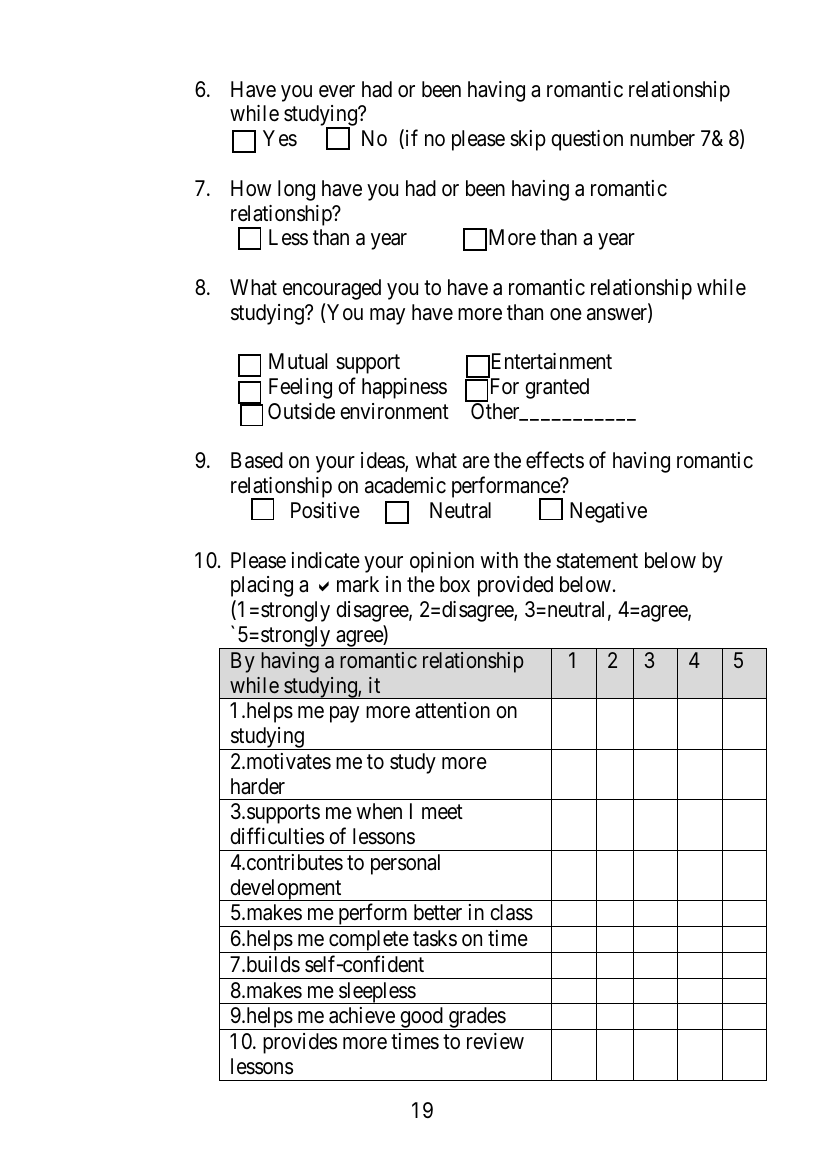 The width and height of the screenshot is (822, 1166). What do you see at coordinates (452, 710) in the screenshot?
I see `attention` at bounding box center [452, 710].
